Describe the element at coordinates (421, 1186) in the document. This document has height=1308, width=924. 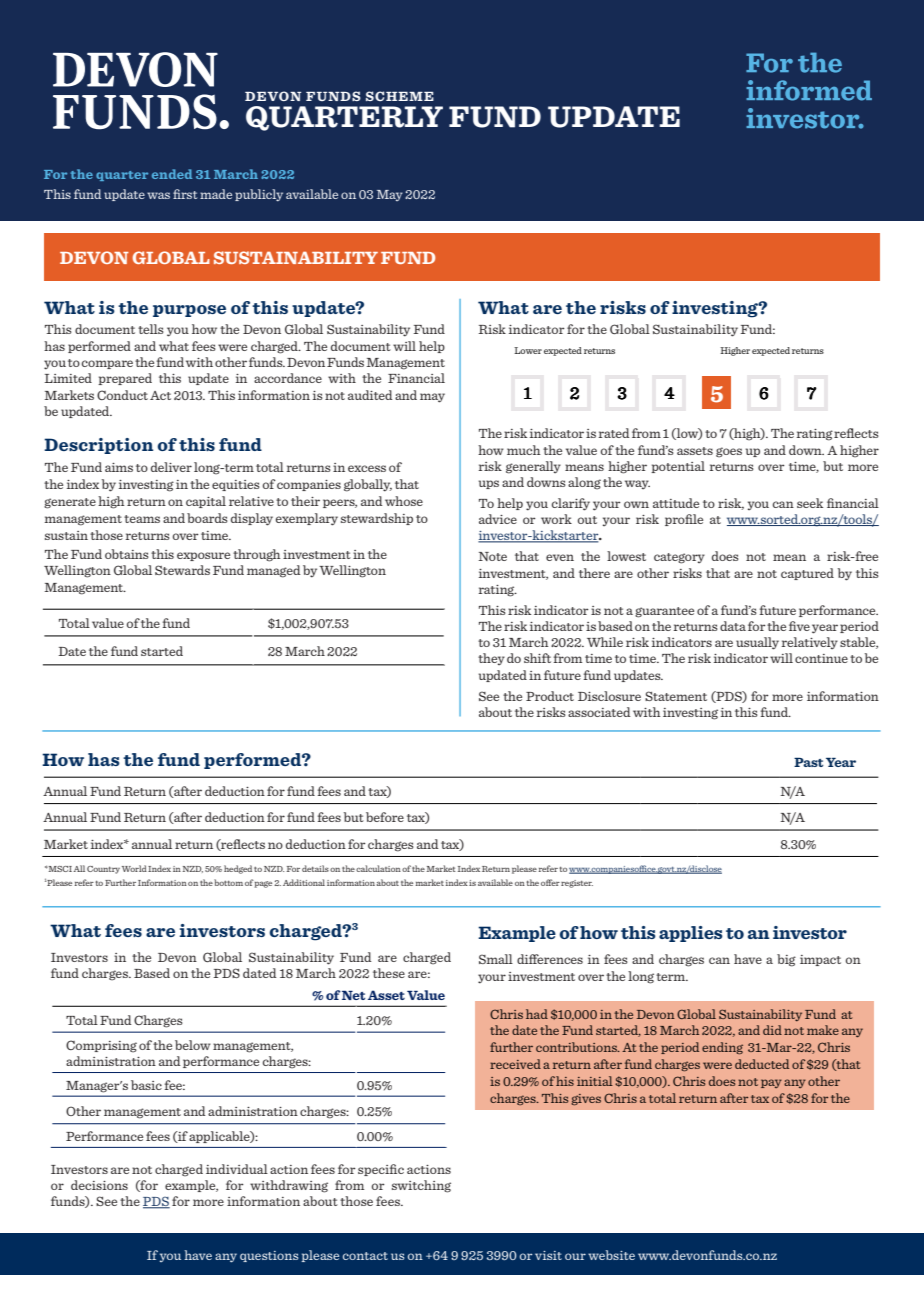
I see `switching` at that location.
